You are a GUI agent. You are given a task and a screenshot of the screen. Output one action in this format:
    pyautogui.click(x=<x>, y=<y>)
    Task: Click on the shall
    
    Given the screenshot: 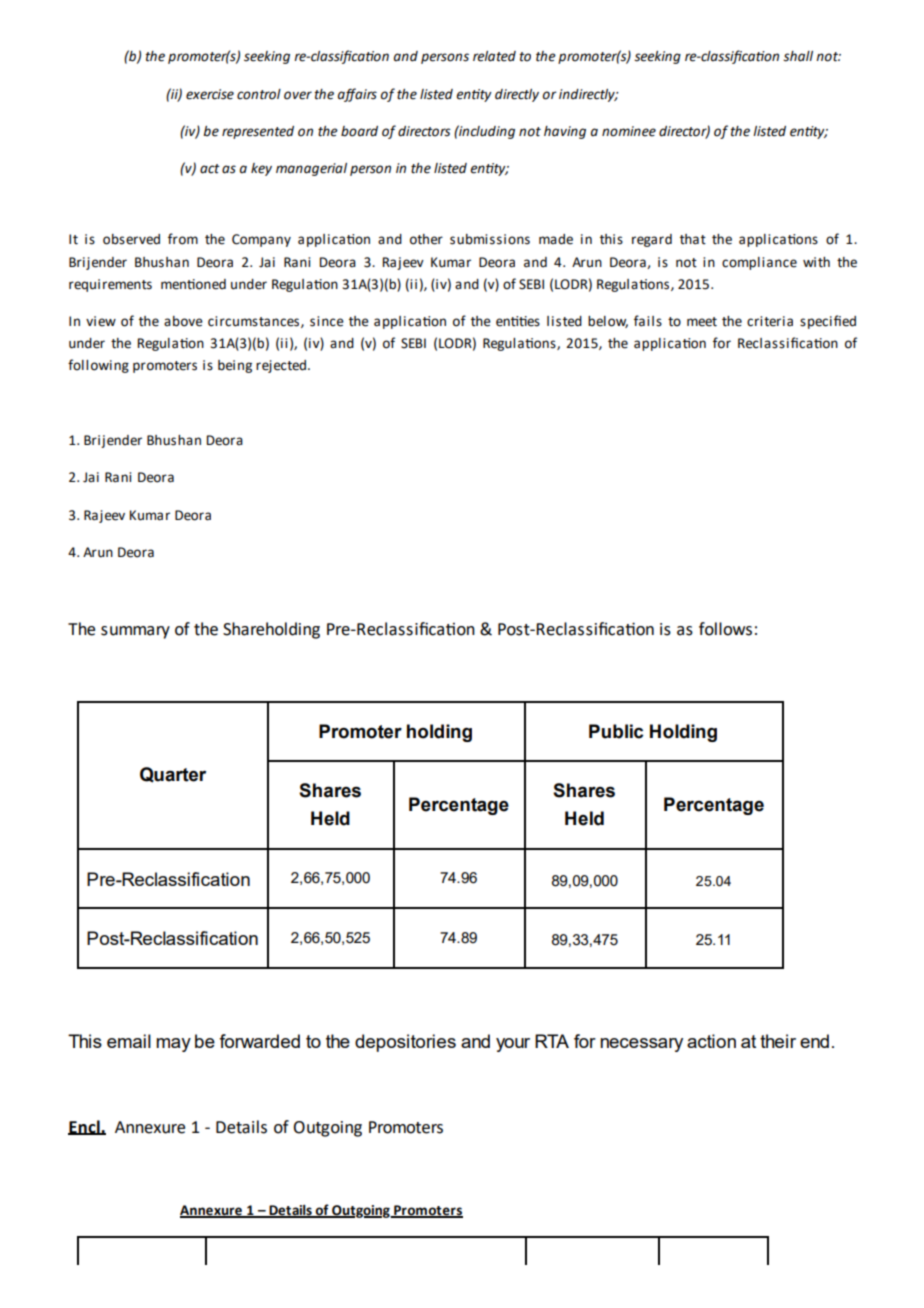 What is the action you would take?
    pyautogui.click(x=798, y=56)
